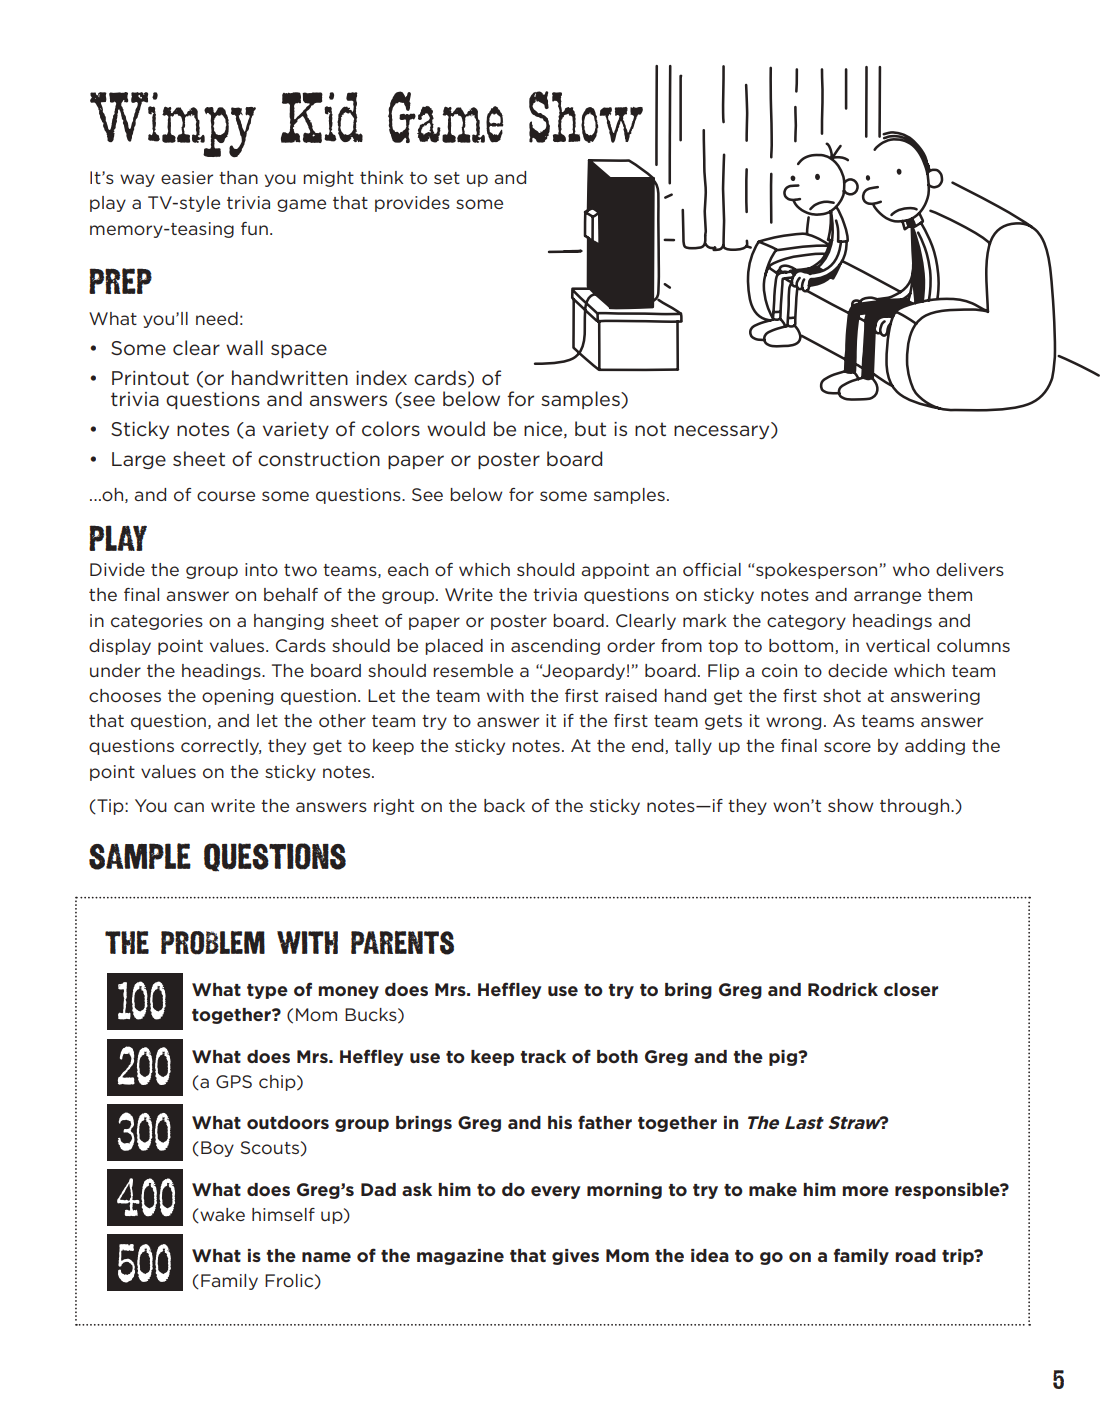 The height and width of the screenshot is (1424, 1100). I want to click on through, so click(916, 807).
